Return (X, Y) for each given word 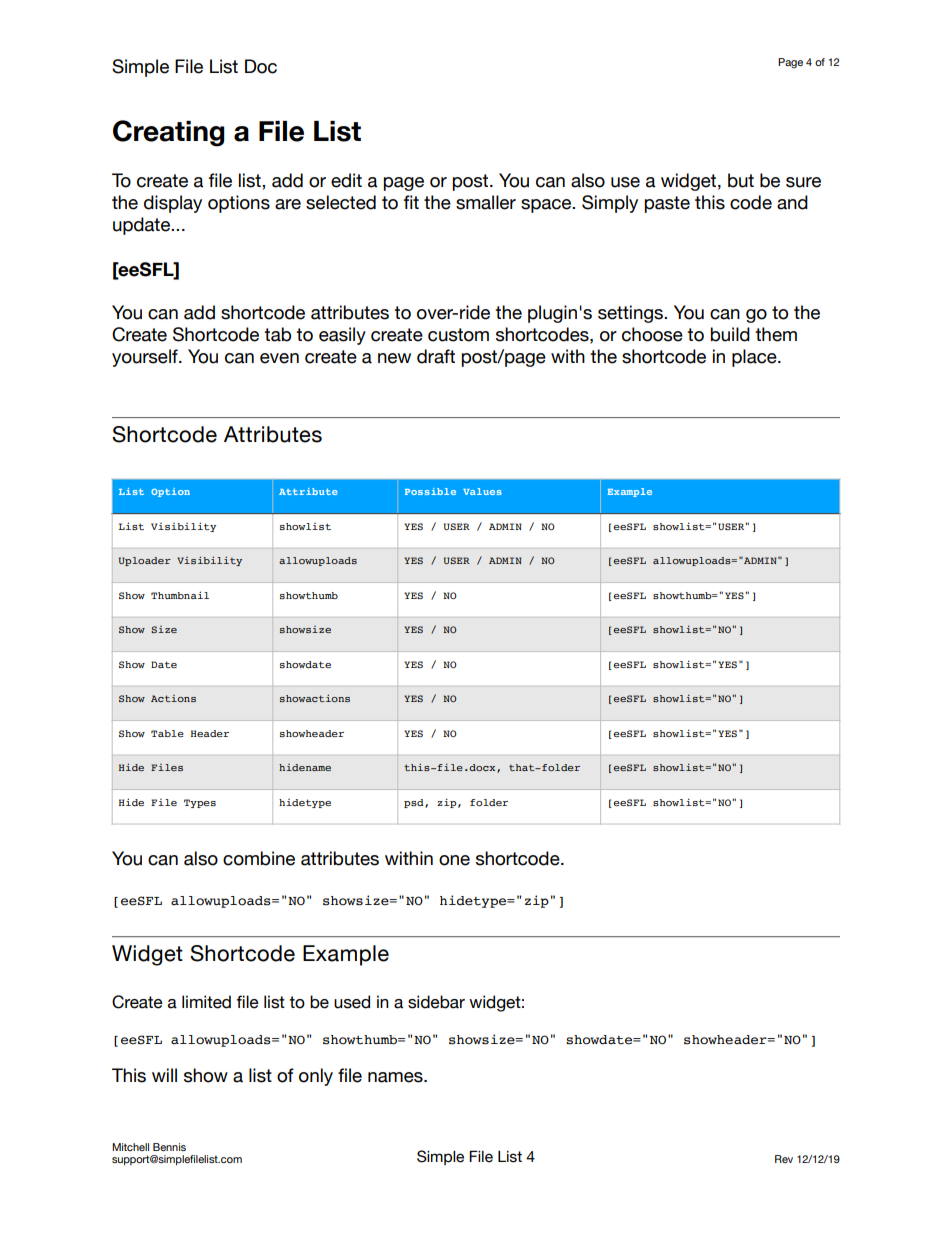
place (755, 358)
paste (667, 204)
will (164, 1075)
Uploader (145, 561)
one (454, 860)
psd (415, 803)
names (396, 1077)
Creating (169, 133)
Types (200, 803)
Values (482, 491)
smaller (486, 202)
